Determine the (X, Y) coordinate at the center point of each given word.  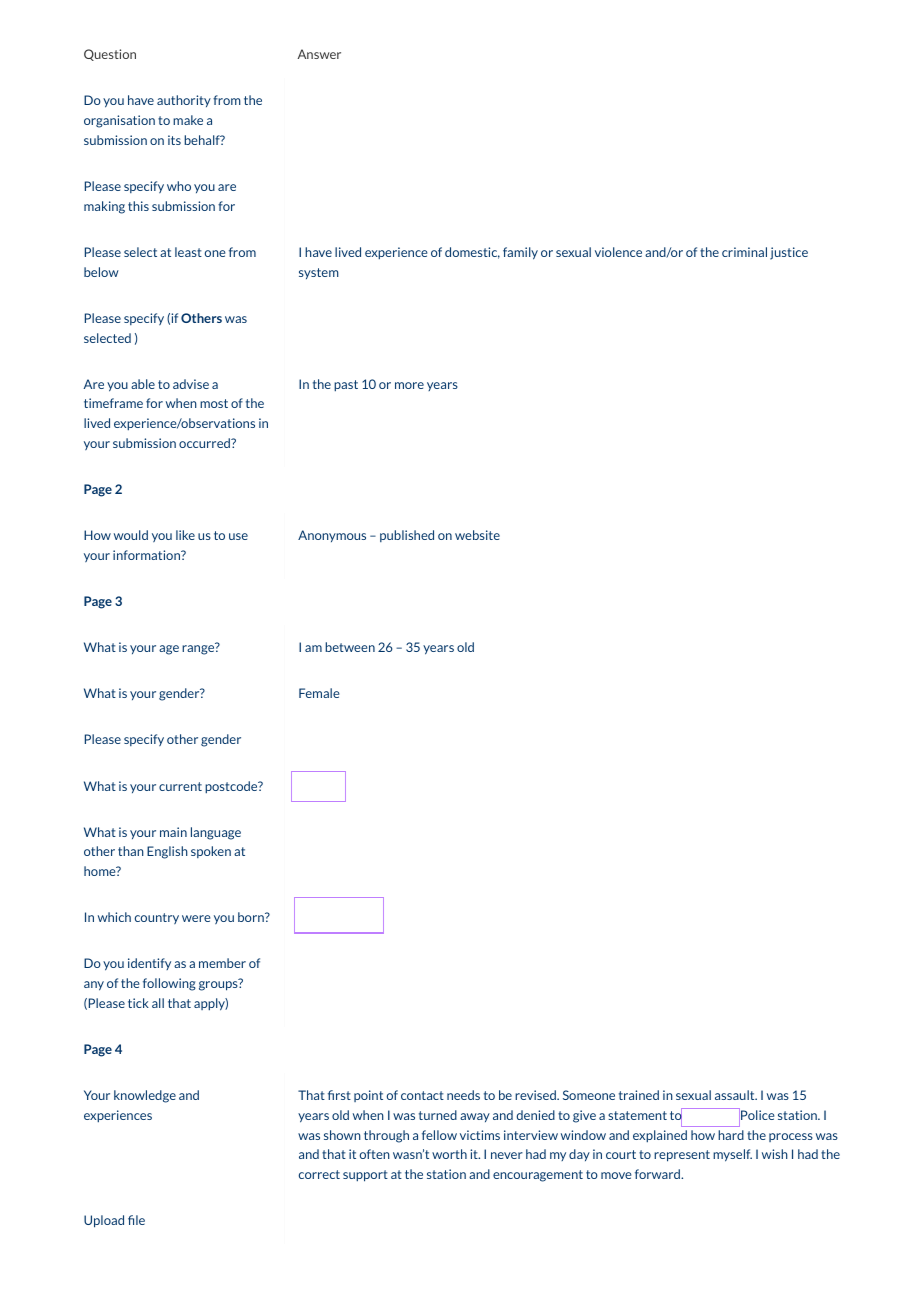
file (136, 1220)
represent (682, 1156)
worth (449, 1154)
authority (184, 101)
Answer (319, 54)
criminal (744, 252)
